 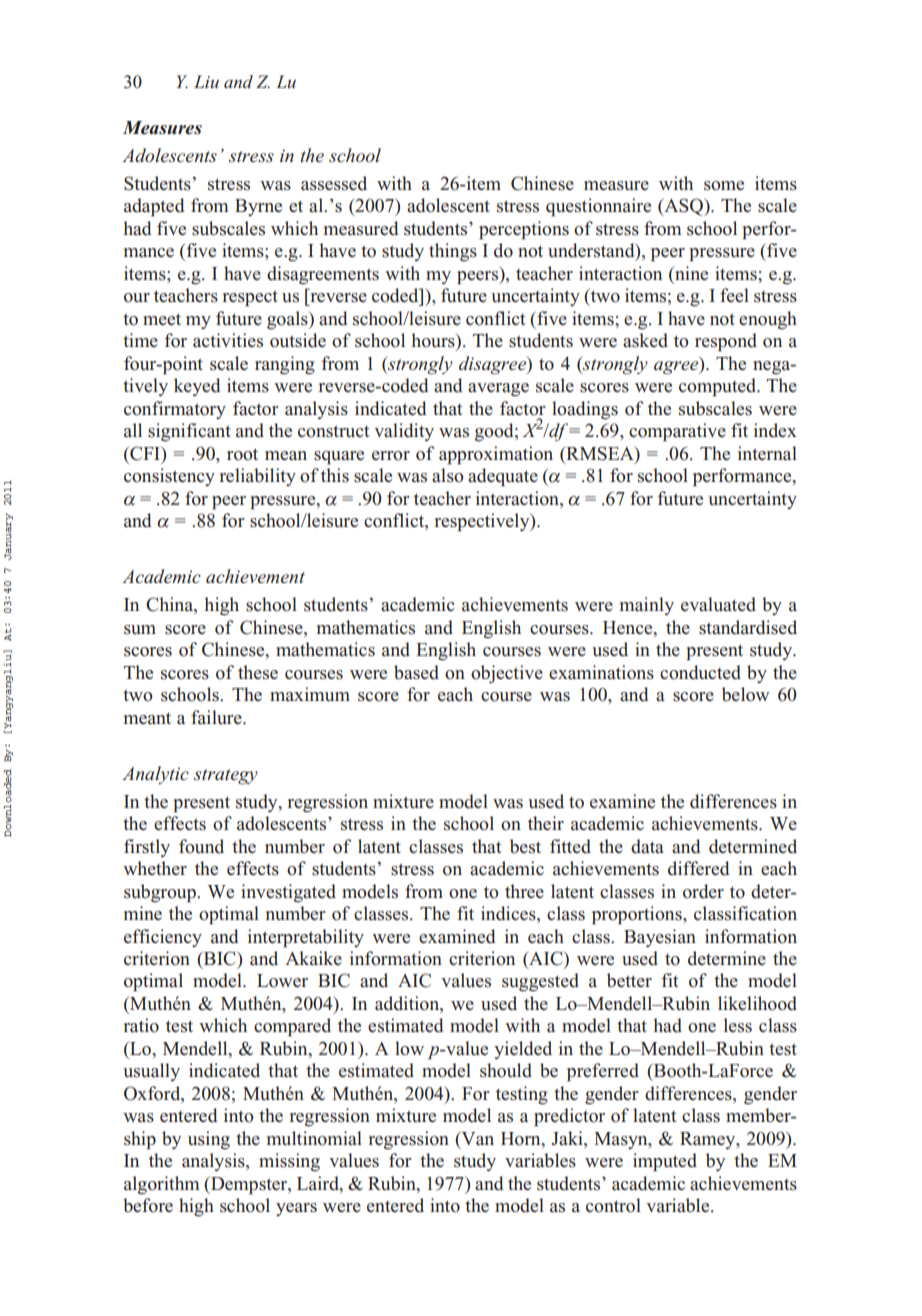 I want to click on things, so click(x=453, y=252).
